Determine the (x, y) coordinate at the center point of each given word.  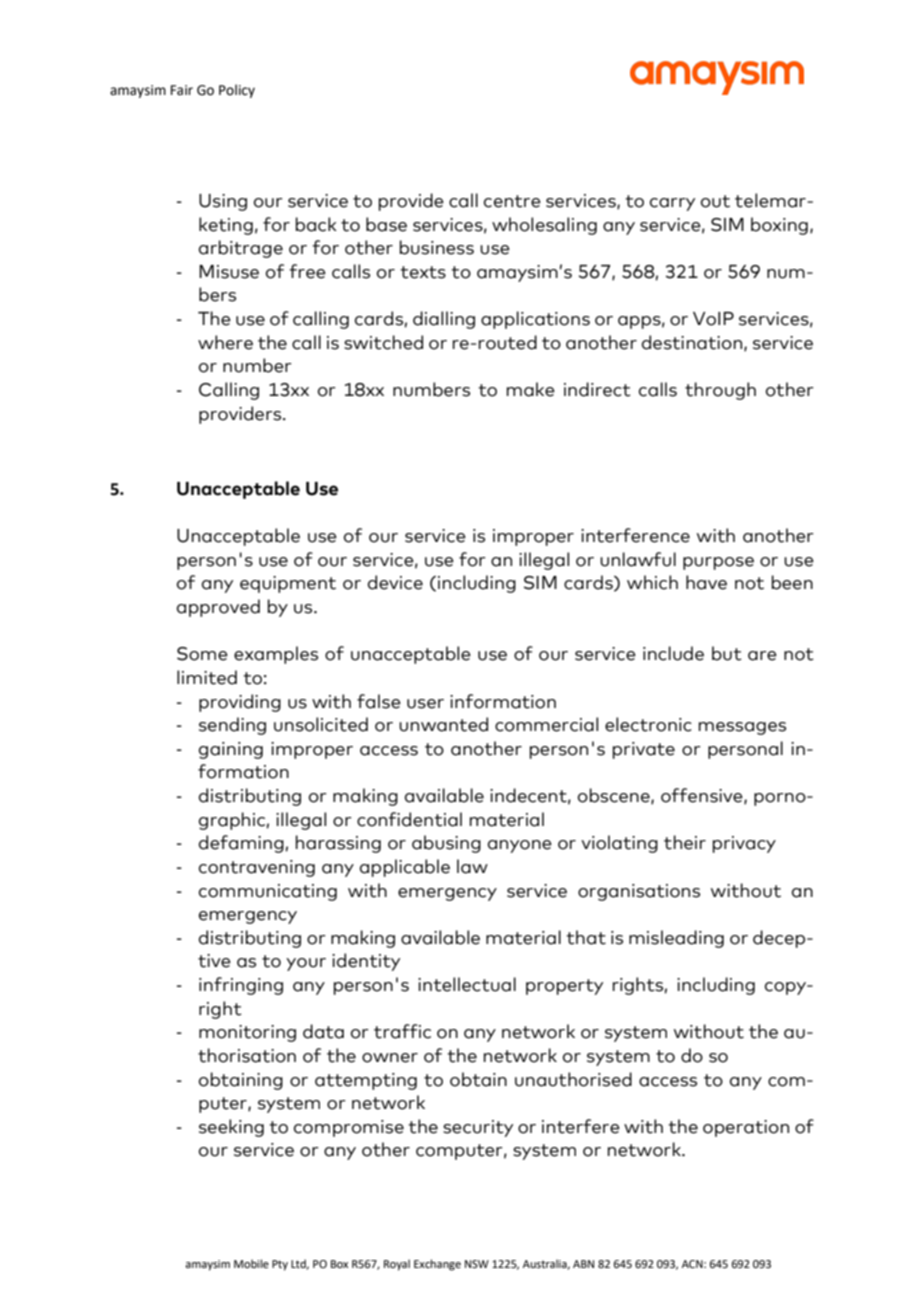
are (762, 656)
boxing (779, 226)
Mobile (251, 1263)
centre (512, 201)
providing (240, 703)
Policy (237, 91)
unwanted (443, 724)
